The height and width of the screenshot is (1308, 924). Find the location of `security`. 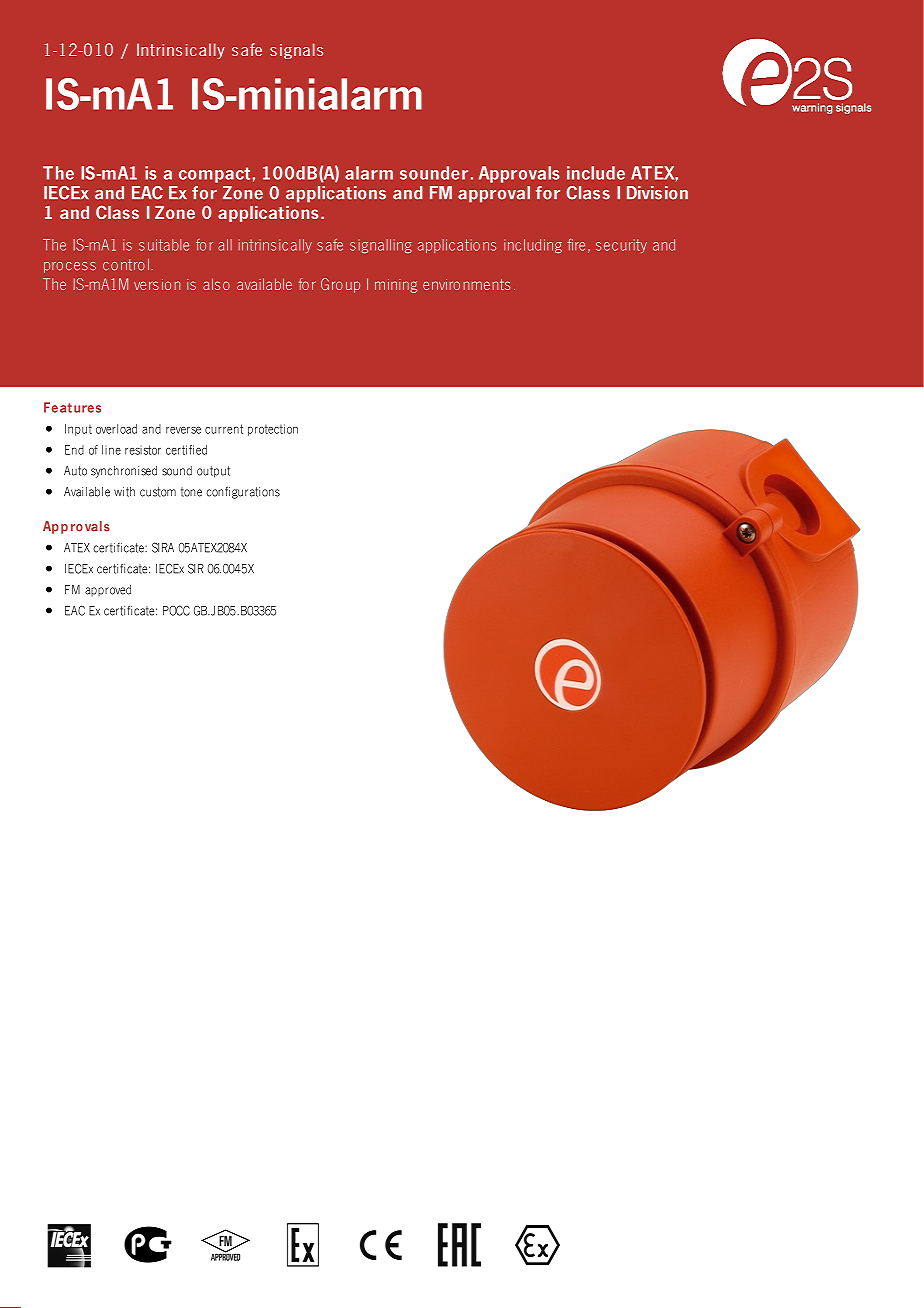

security is located at coordinates (621, 246).
